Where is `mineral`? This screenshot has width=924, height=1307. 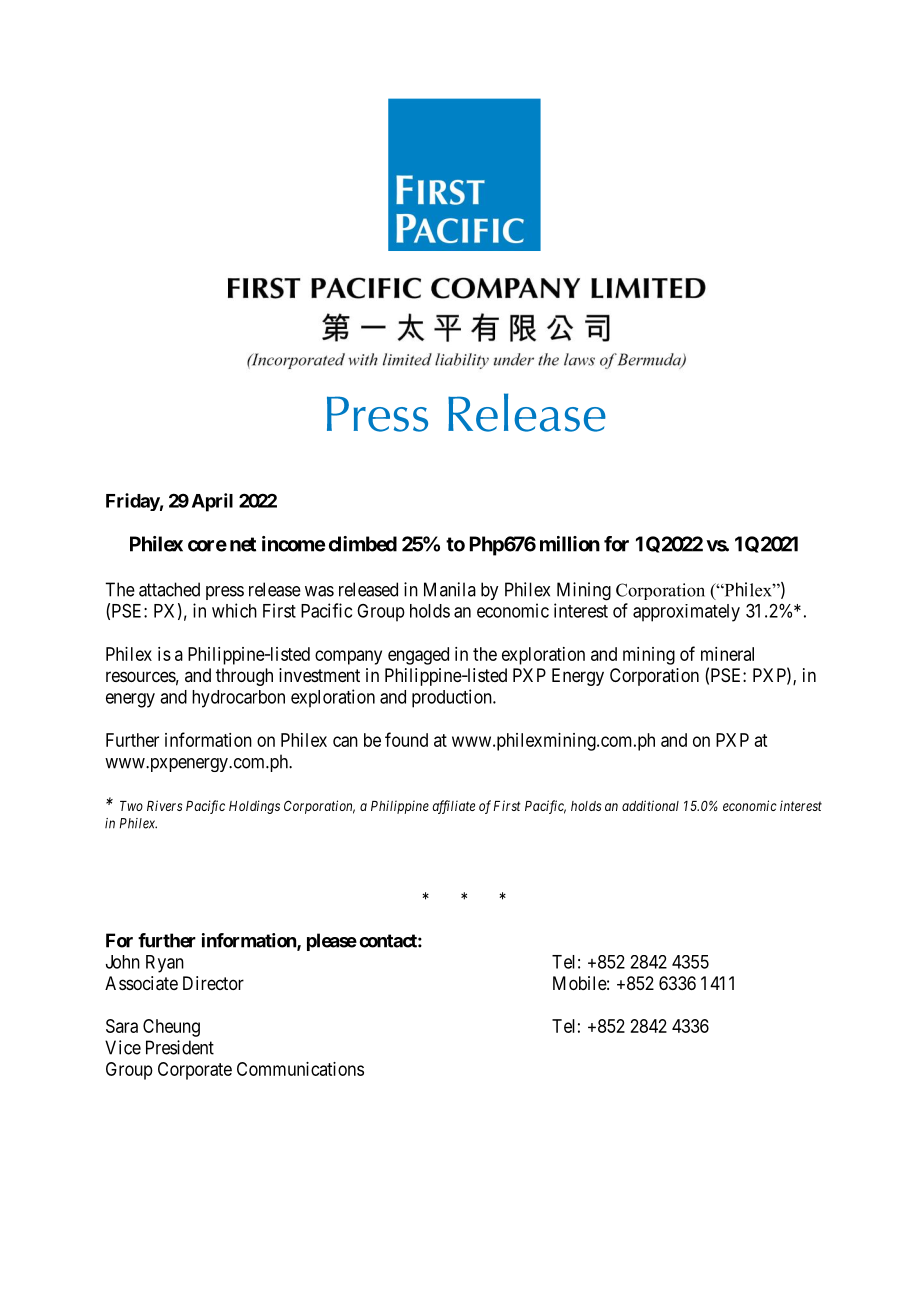 mineral is located at coordinates (727, 654).
